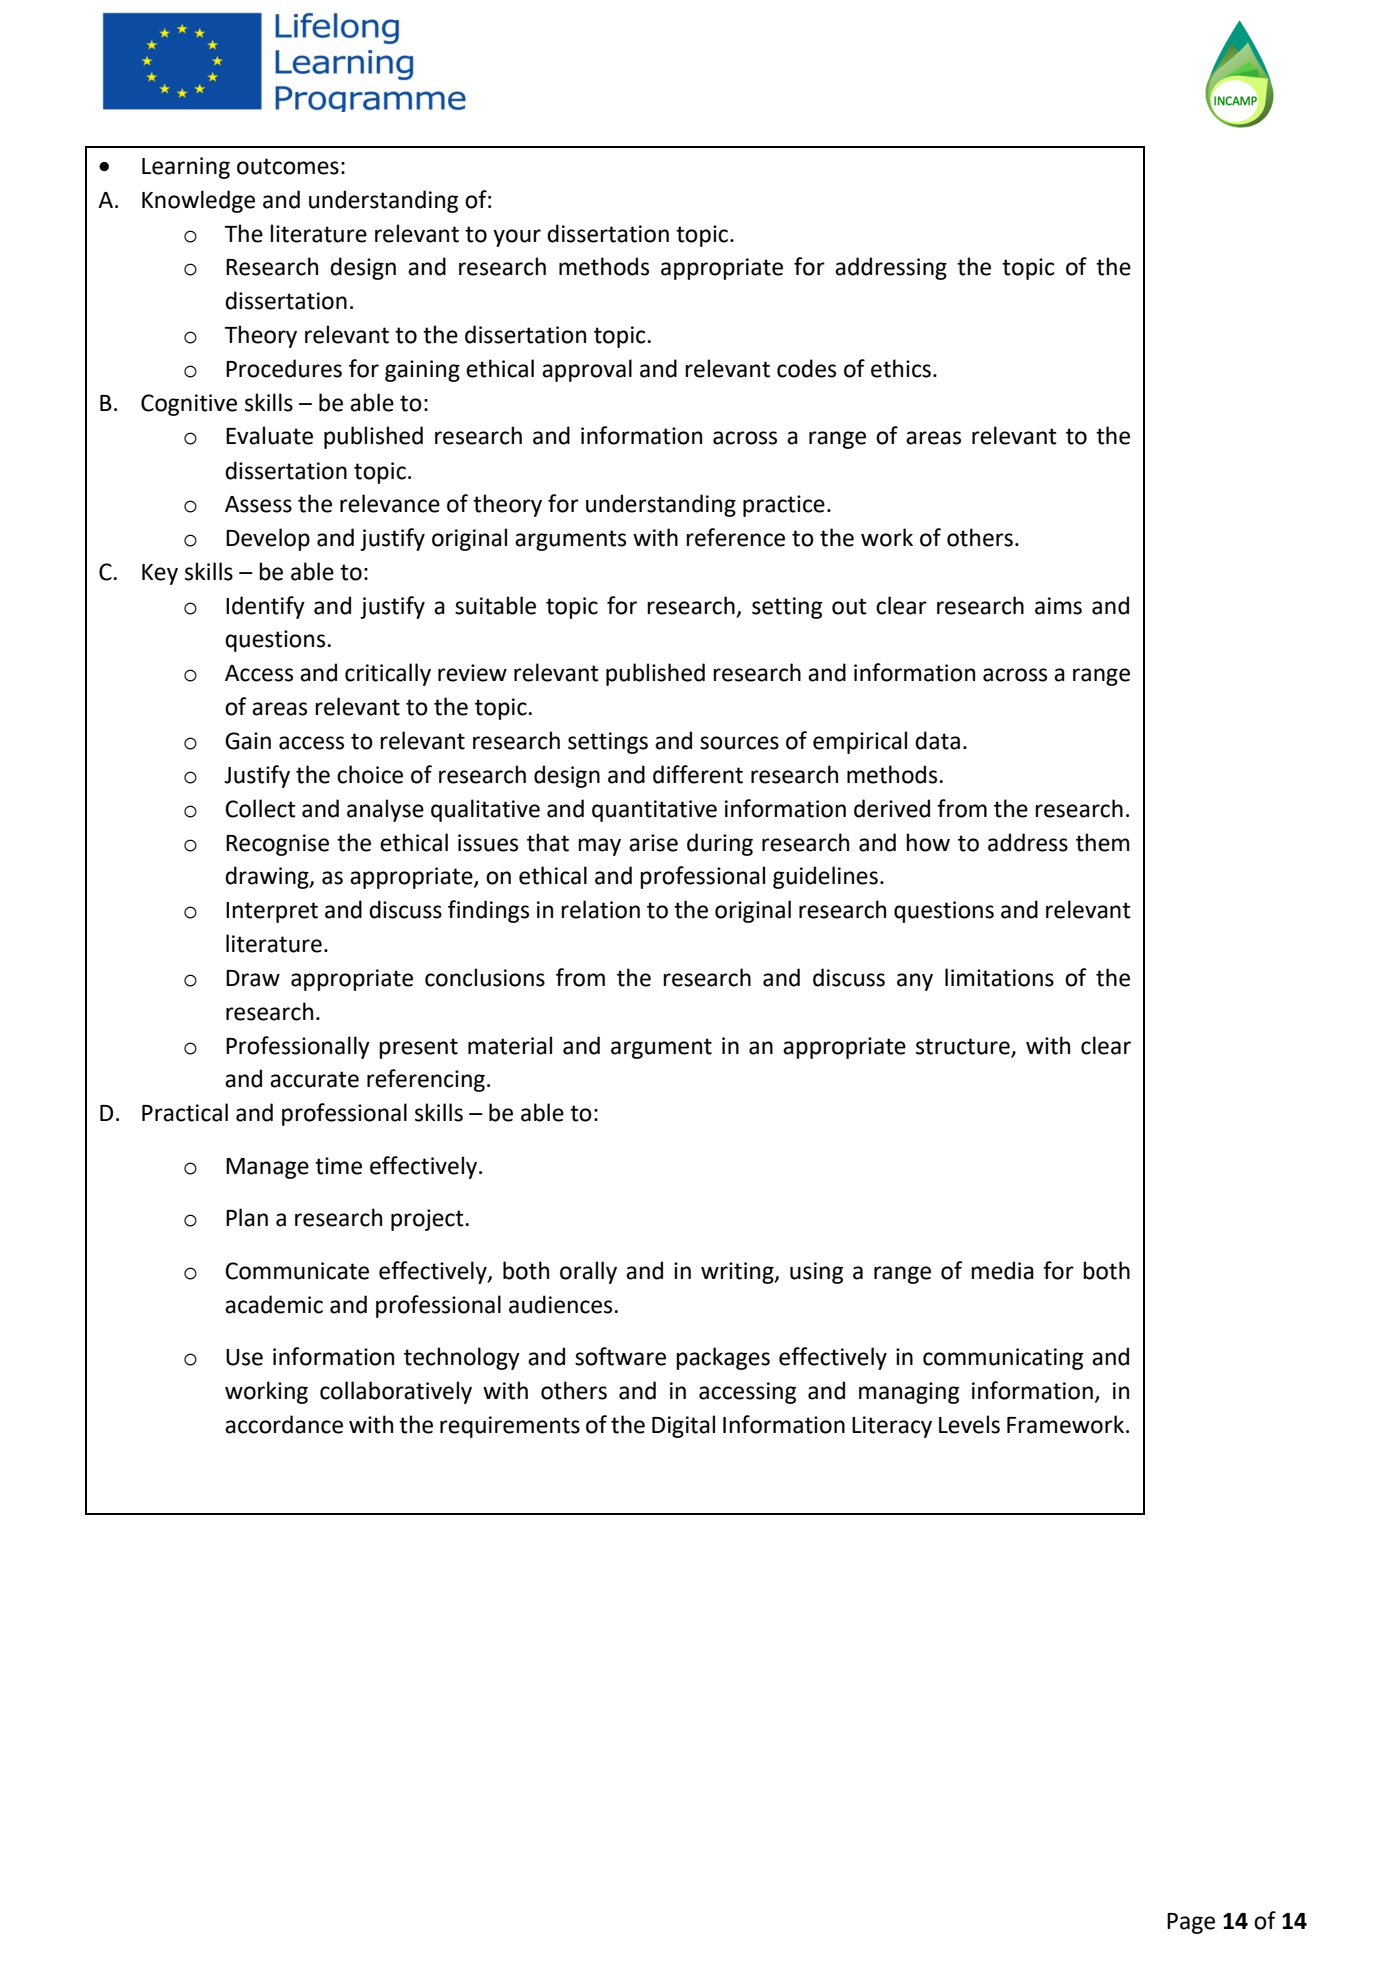  I want to click on Literacy, so click(892, 1427).
